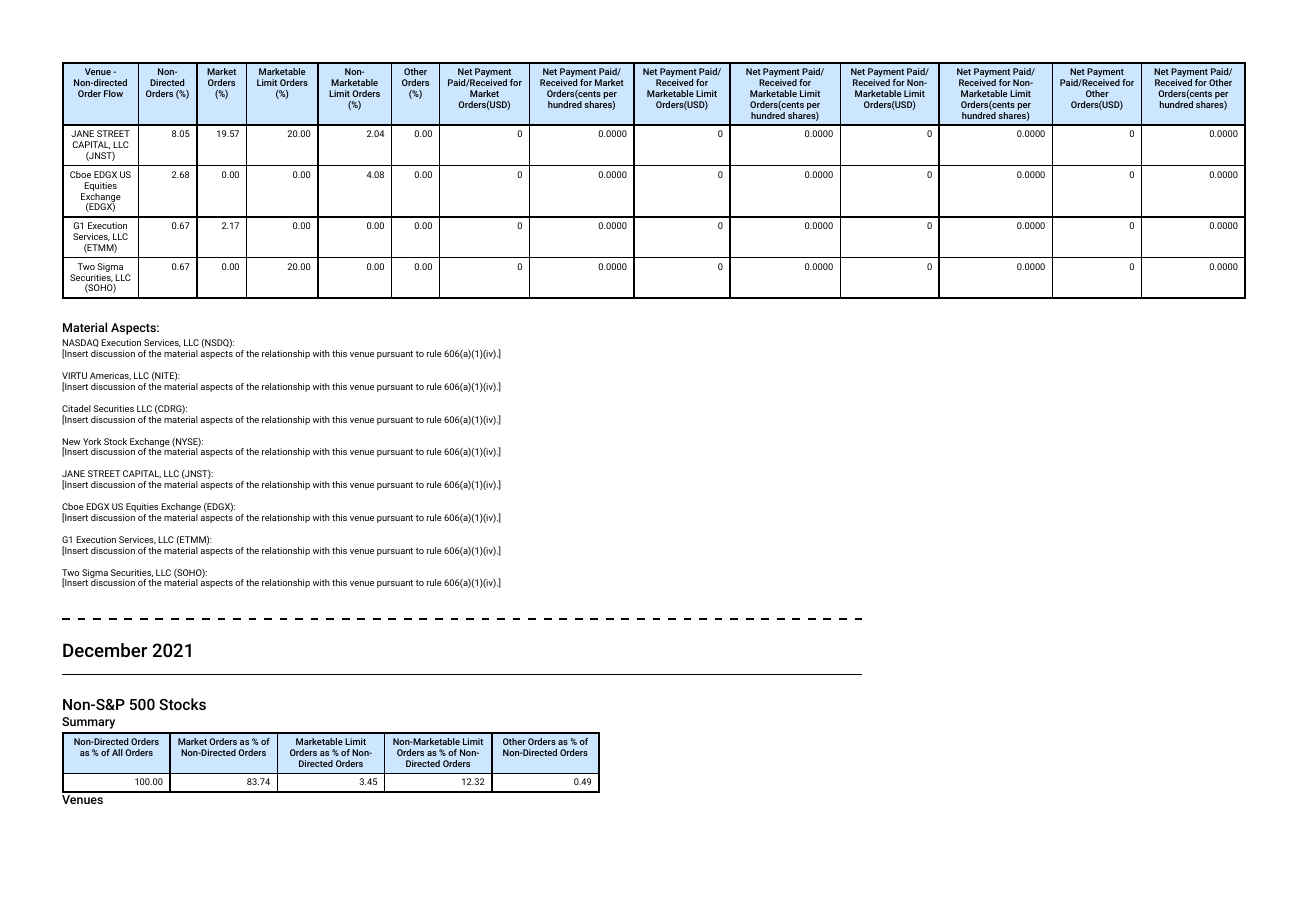  What do you see at coordinates (80, 344) in the screenshot?
I see `NASDAQ` at bounding box center [80, 344].
